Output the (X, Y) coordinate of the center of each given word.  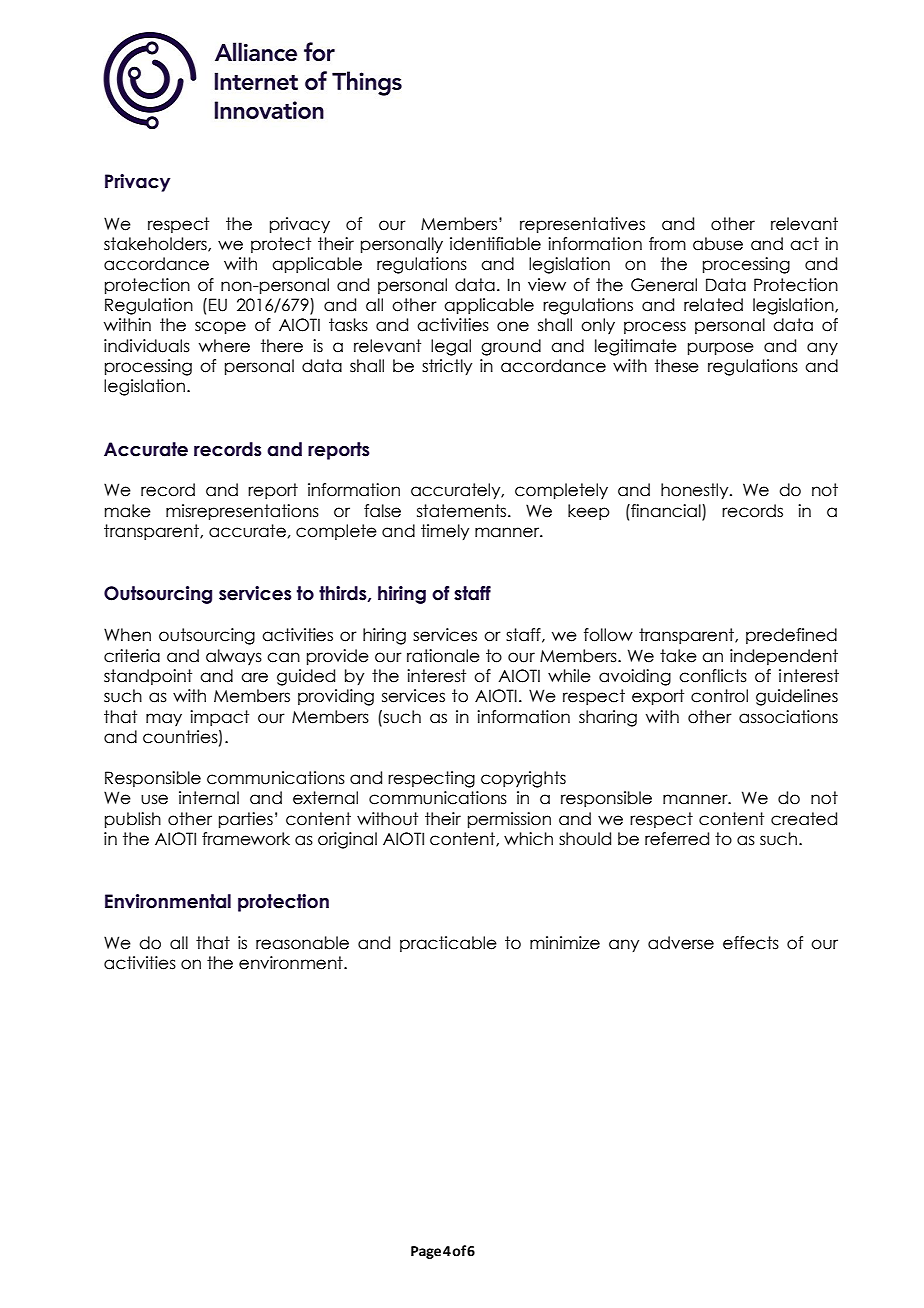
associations (788, 717)
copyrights (523, 779)
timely (445, 532)
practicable (448, 944)
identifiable (495, 244)
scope (220, 327)
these (677, 366)
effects (751, 943)
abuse (718, 244)
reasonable (302, 943)
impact (219, 718)
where (224, 346)
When (127, 635)
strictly (447, 367)
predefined (791, 636)
